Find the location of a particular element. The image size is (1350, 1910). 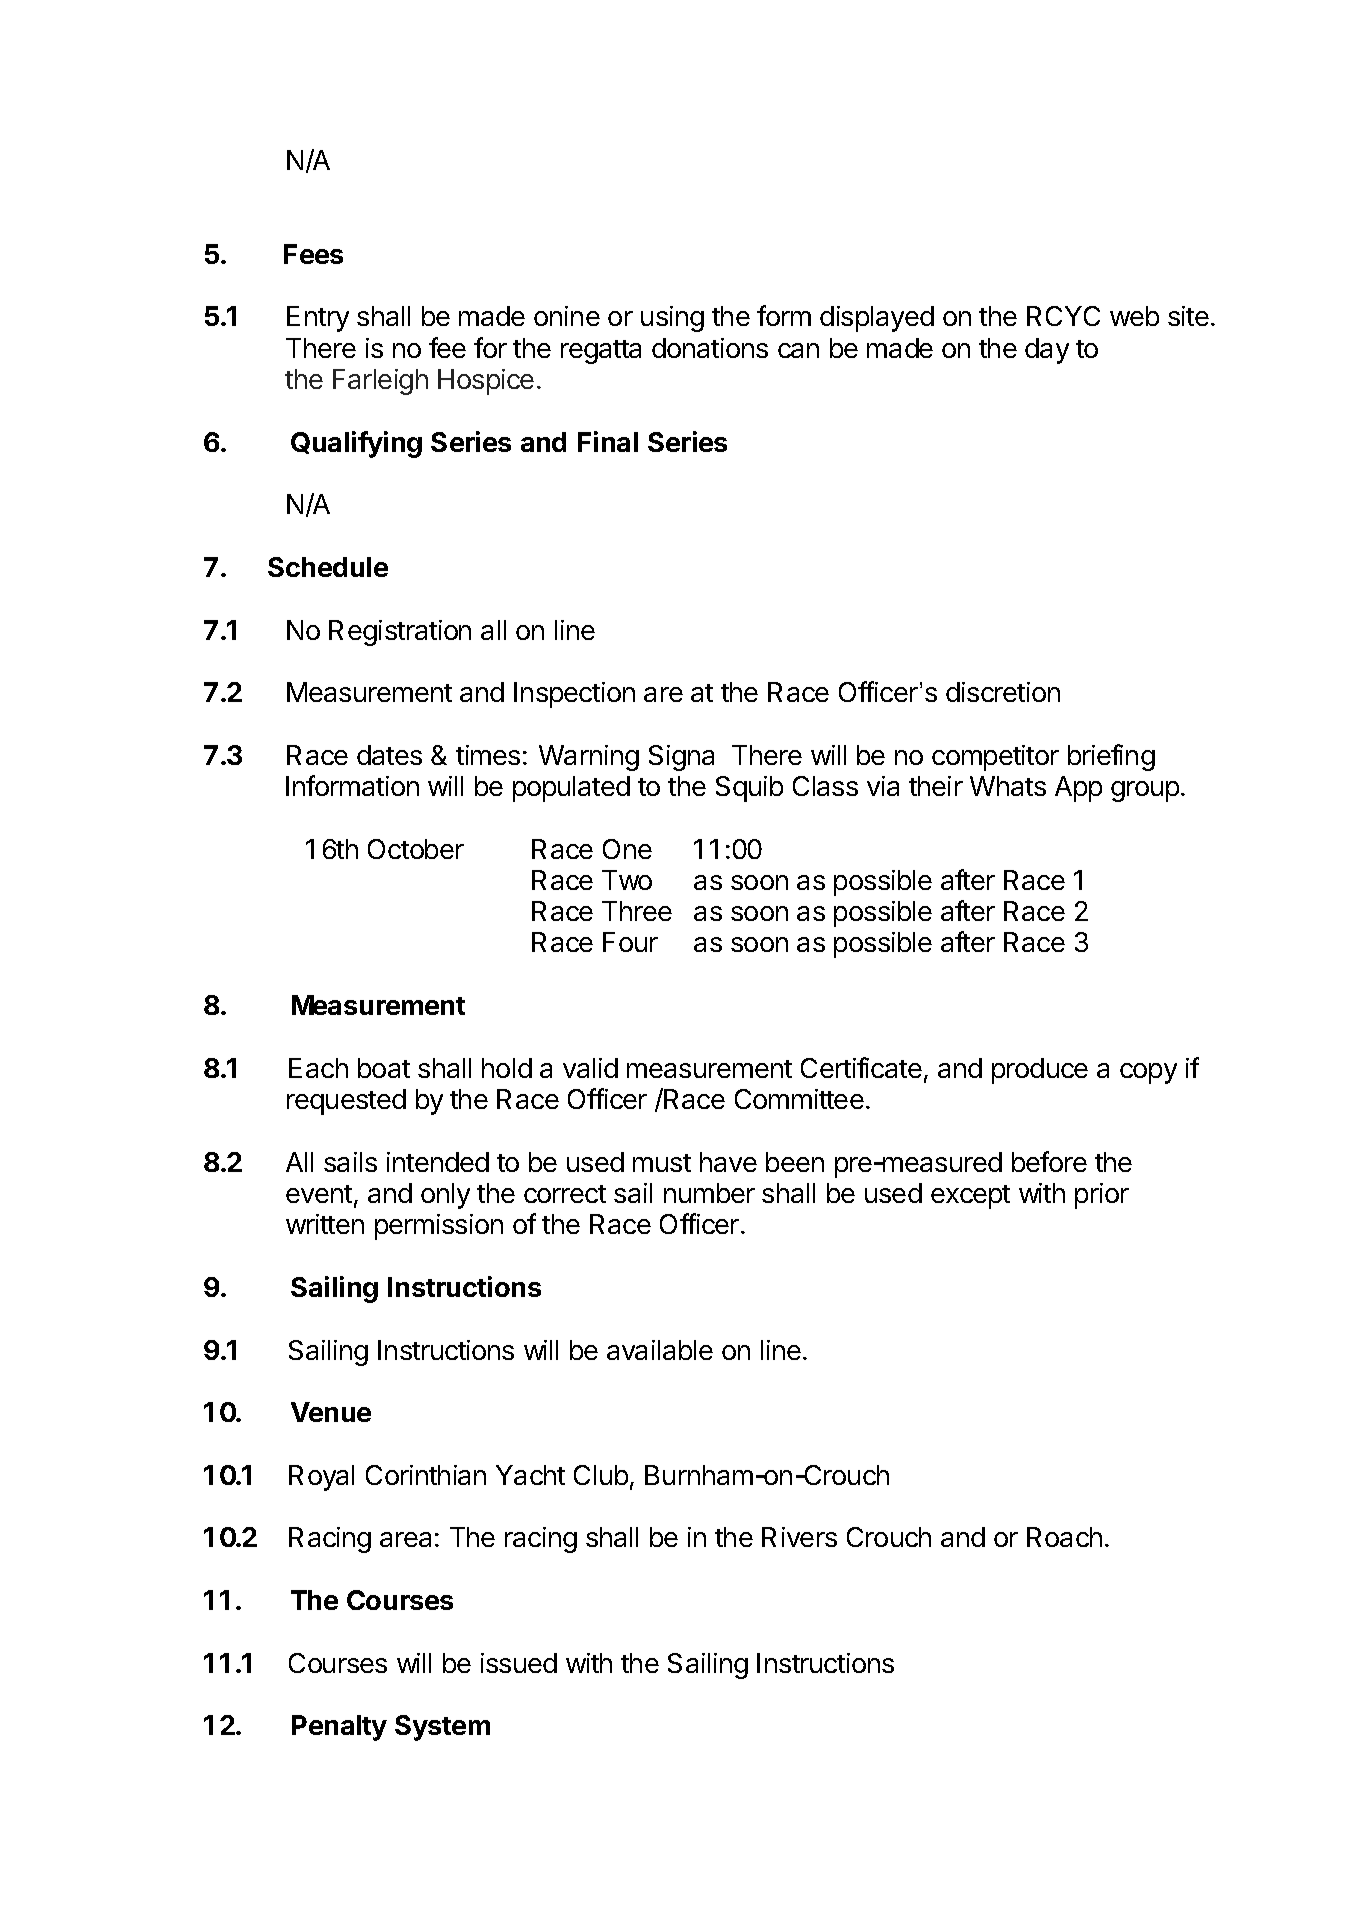

Squib is located at coordinates (749, 789).
